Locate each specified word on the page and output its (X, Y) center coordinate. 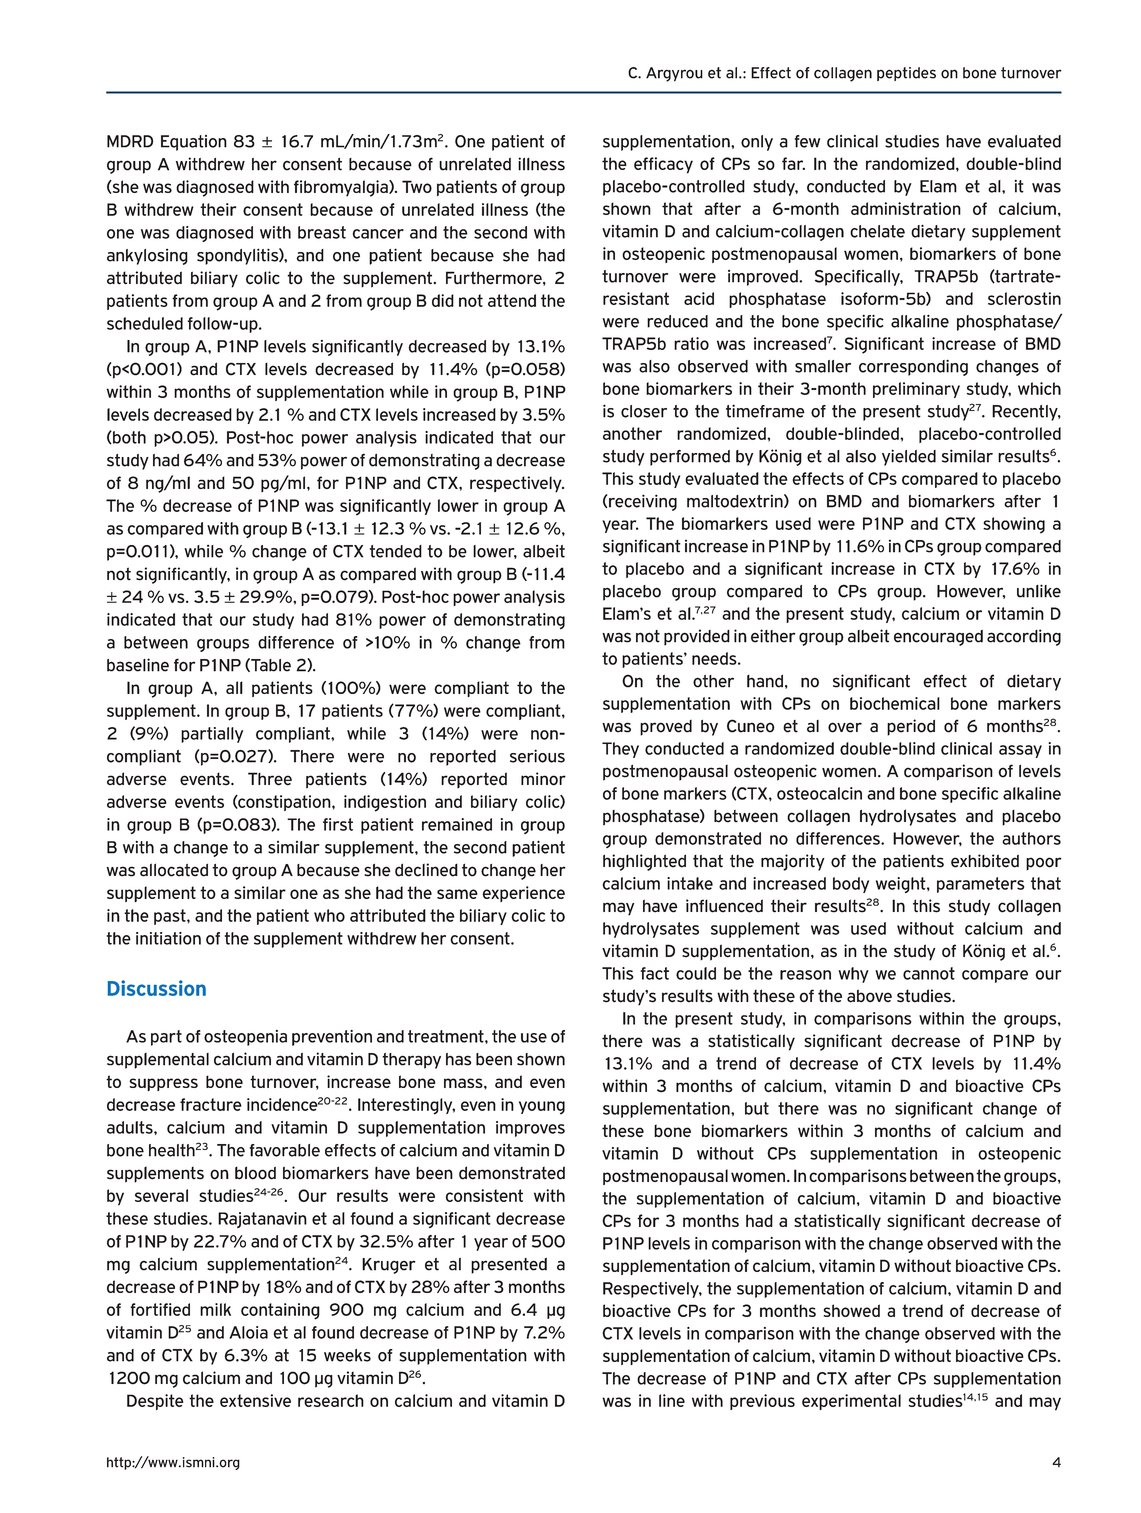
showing (1014, 525)
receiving (643, 502)
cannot (929, 973)
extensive (255, 1400)
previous (762, 1402)
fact (655, 973)
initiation (168, 938)
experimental (851, 1402)
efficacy (663, 165)
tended (396, 551)
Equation (194, 143)
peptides (906, 74)
